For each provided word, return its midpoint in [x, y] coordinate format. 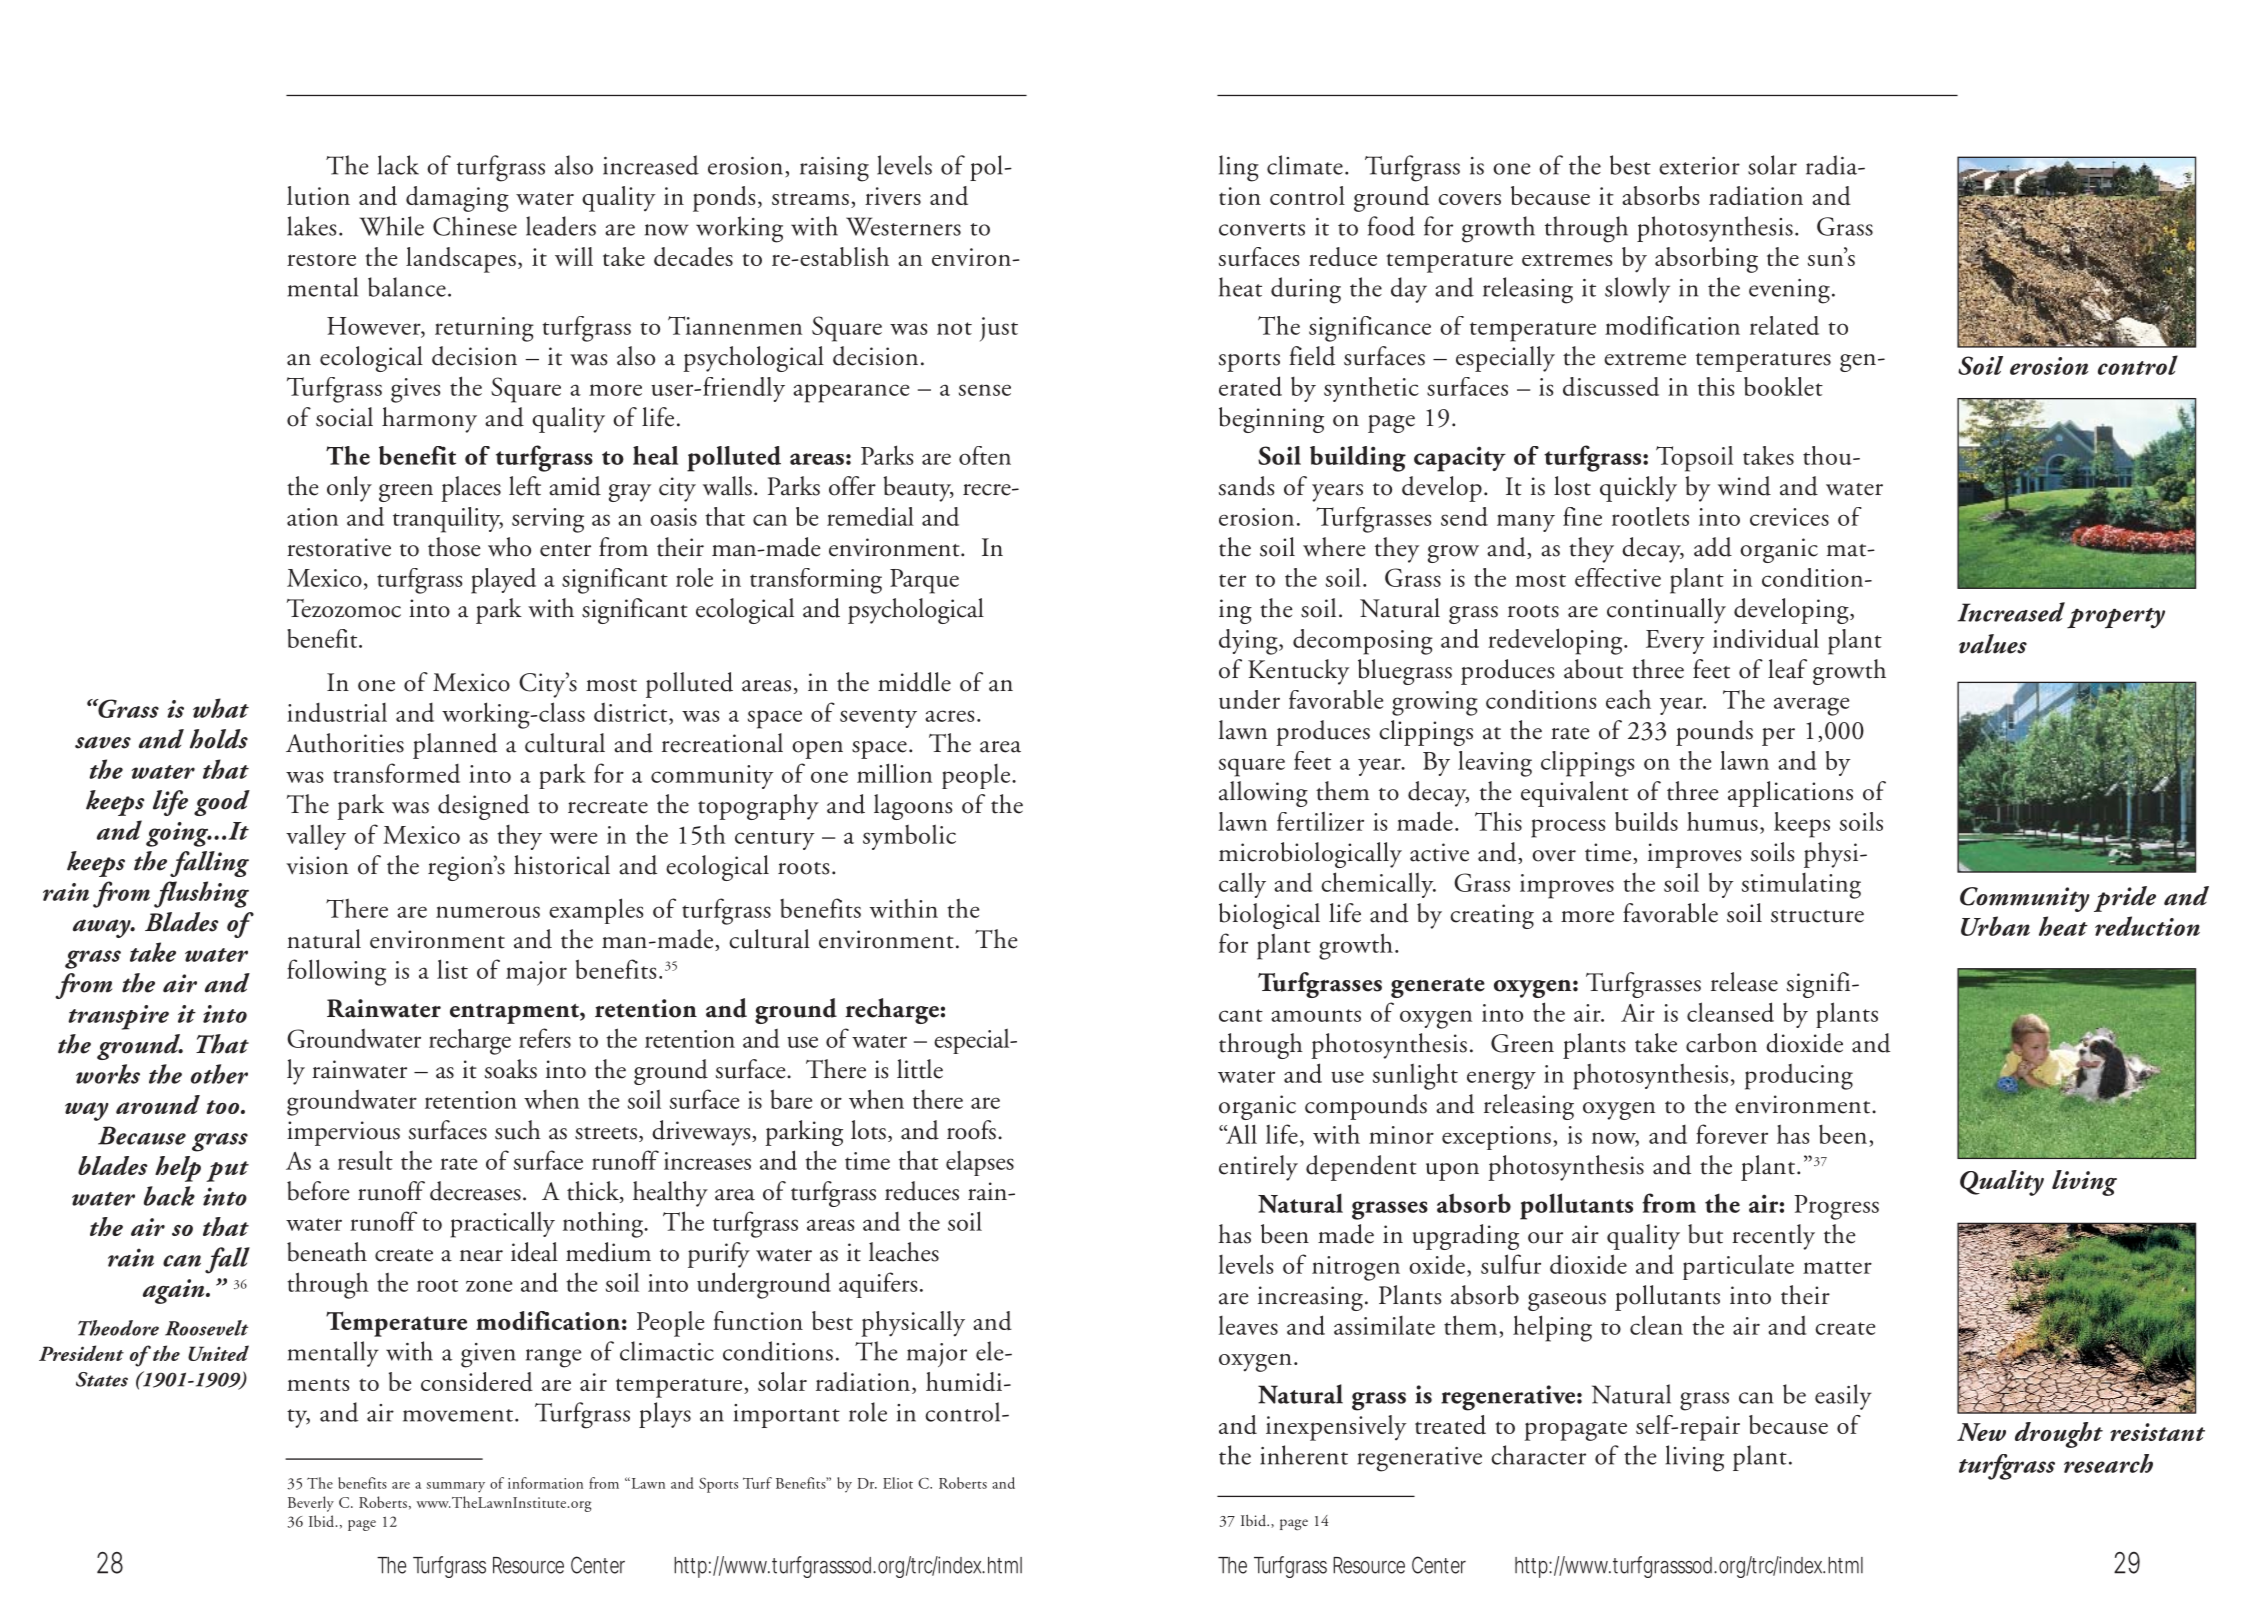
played [503, 581]
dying [1249, 642]
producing [1799, 1077]
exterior [1699, 166]
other [219, 1074]
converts [1262, 229]
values [1993, 644]
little [920, 1069]
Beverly [311, 1504]
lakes [312, 226]
